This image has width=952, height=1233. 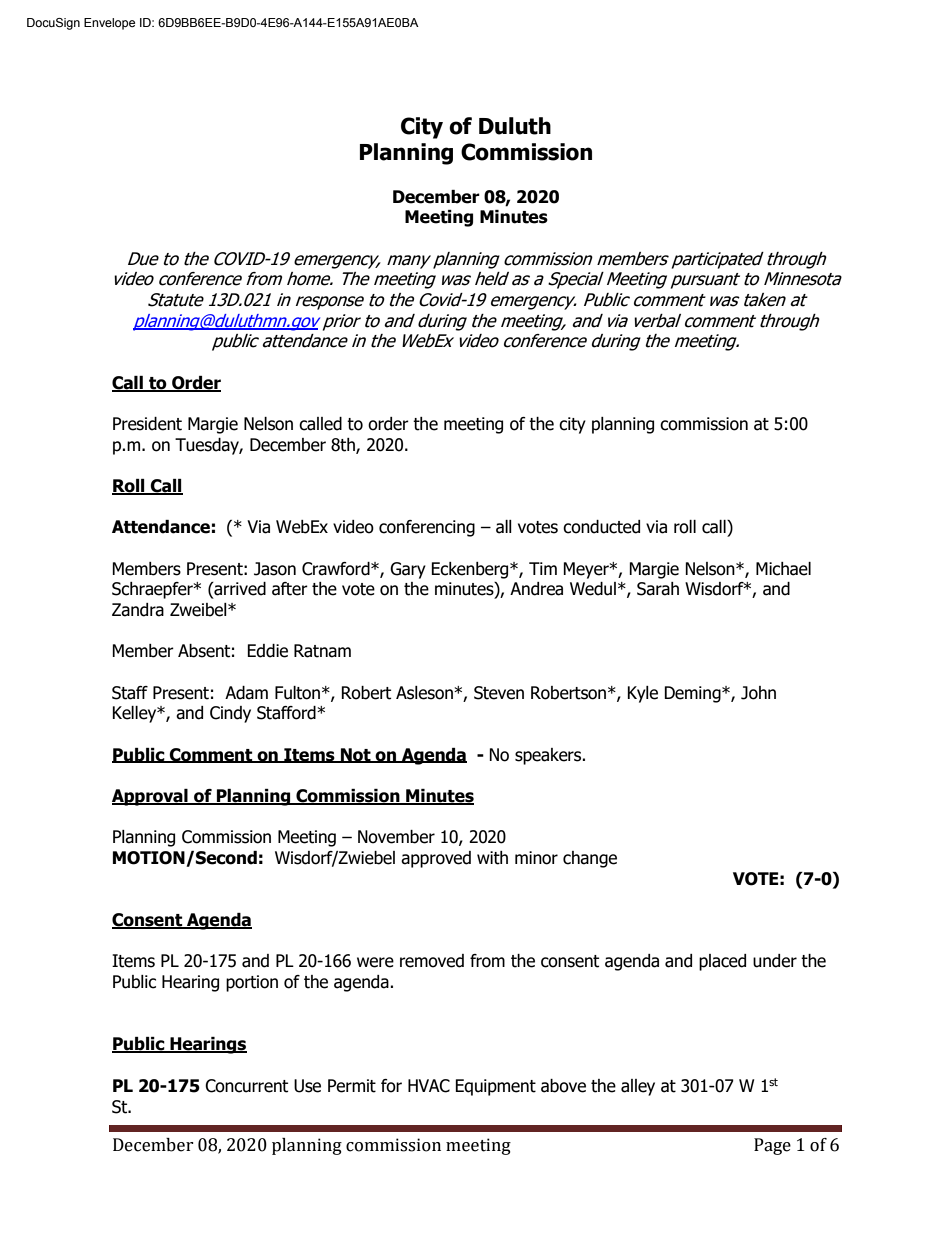 I want to click on placed, so click(x=722, y=962).
